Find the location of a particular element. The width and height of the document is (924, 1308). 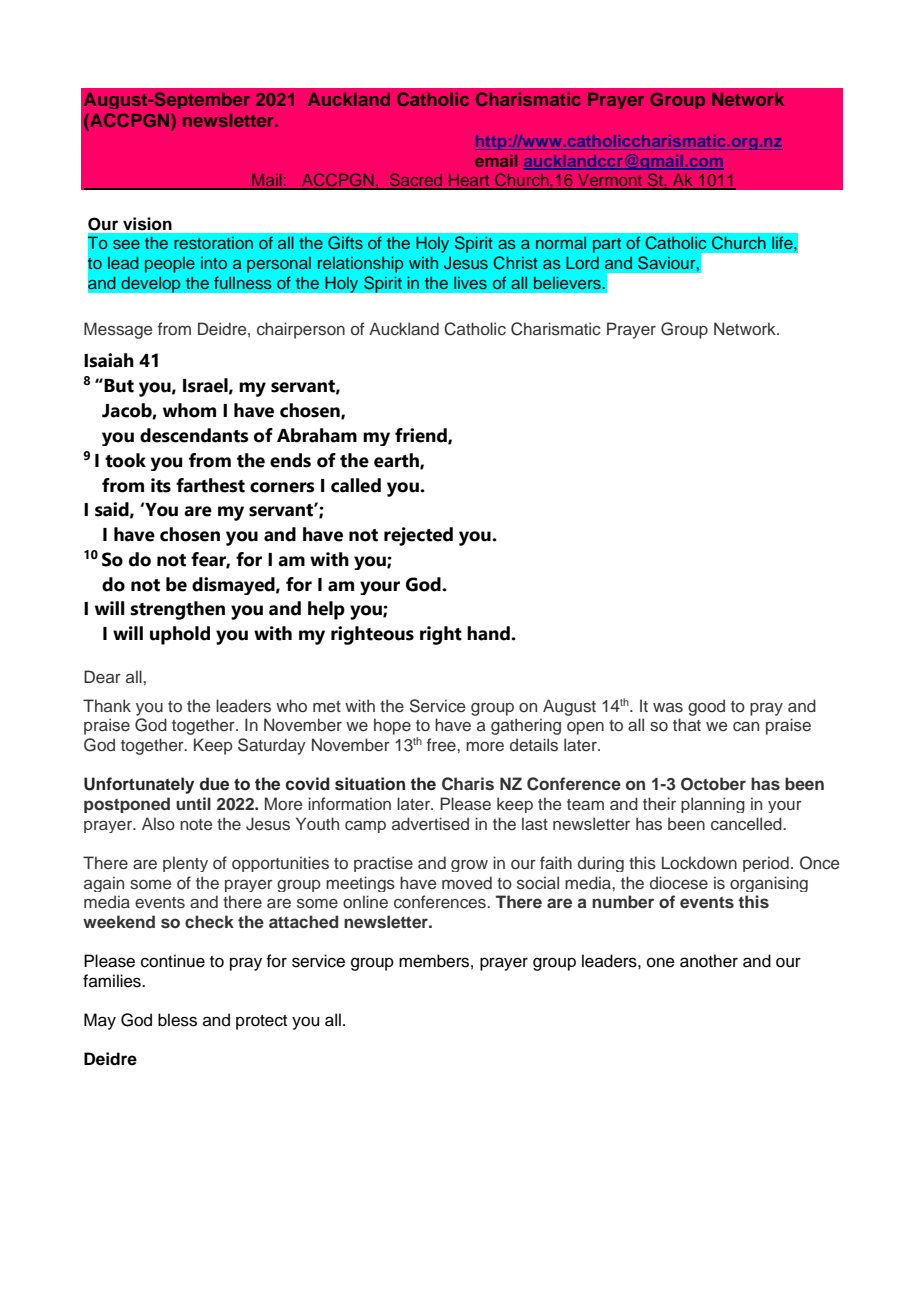

online is located at coordinates (365, 901).
